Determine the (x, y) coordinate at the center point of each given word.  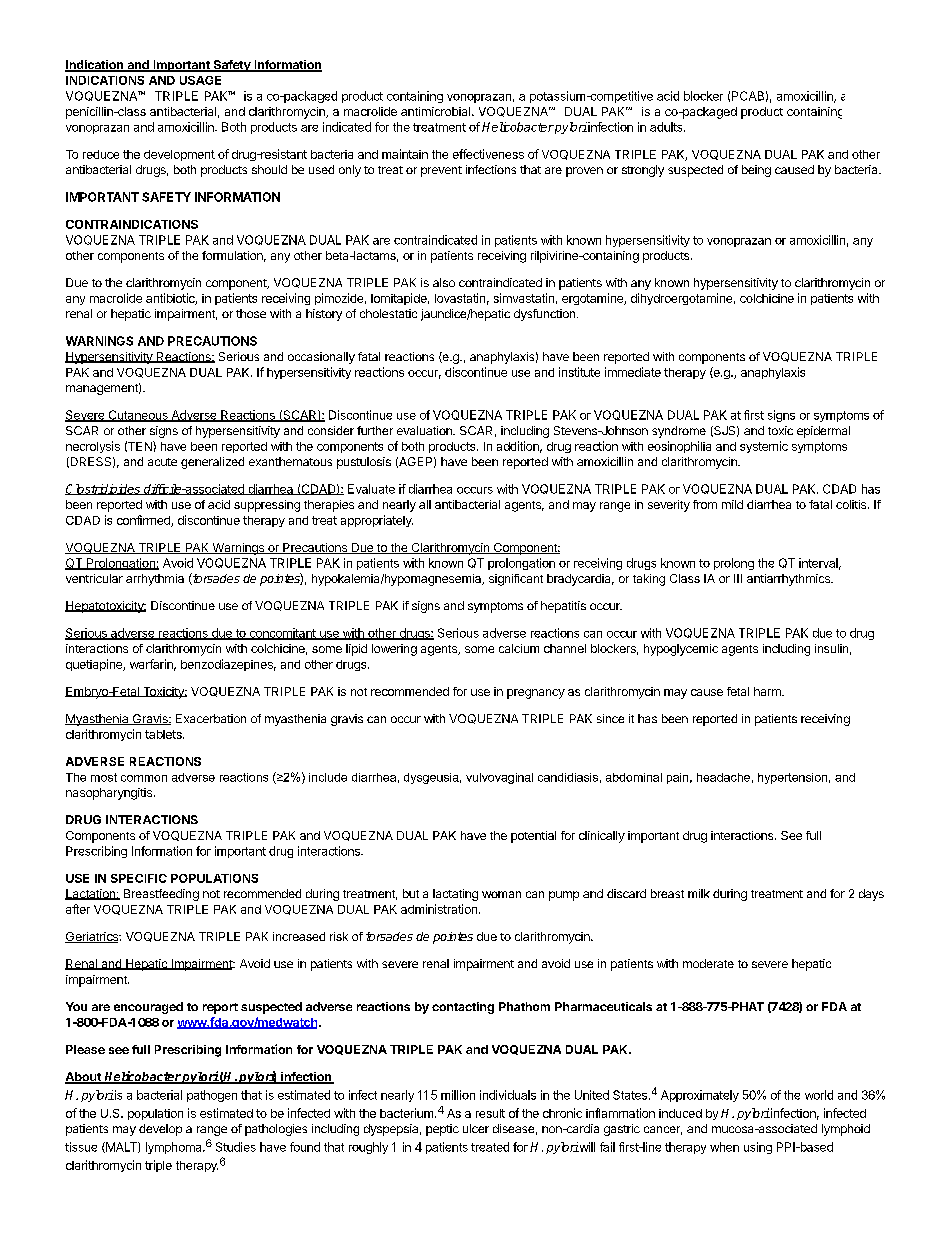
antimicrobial (437, 111)
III (738, 578)
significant (516, 580)
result (490, 1113)
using (758, 1148)
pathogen (212, 1096)
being (756, 171)
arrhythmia (155, 580)
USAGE (200, 80)
